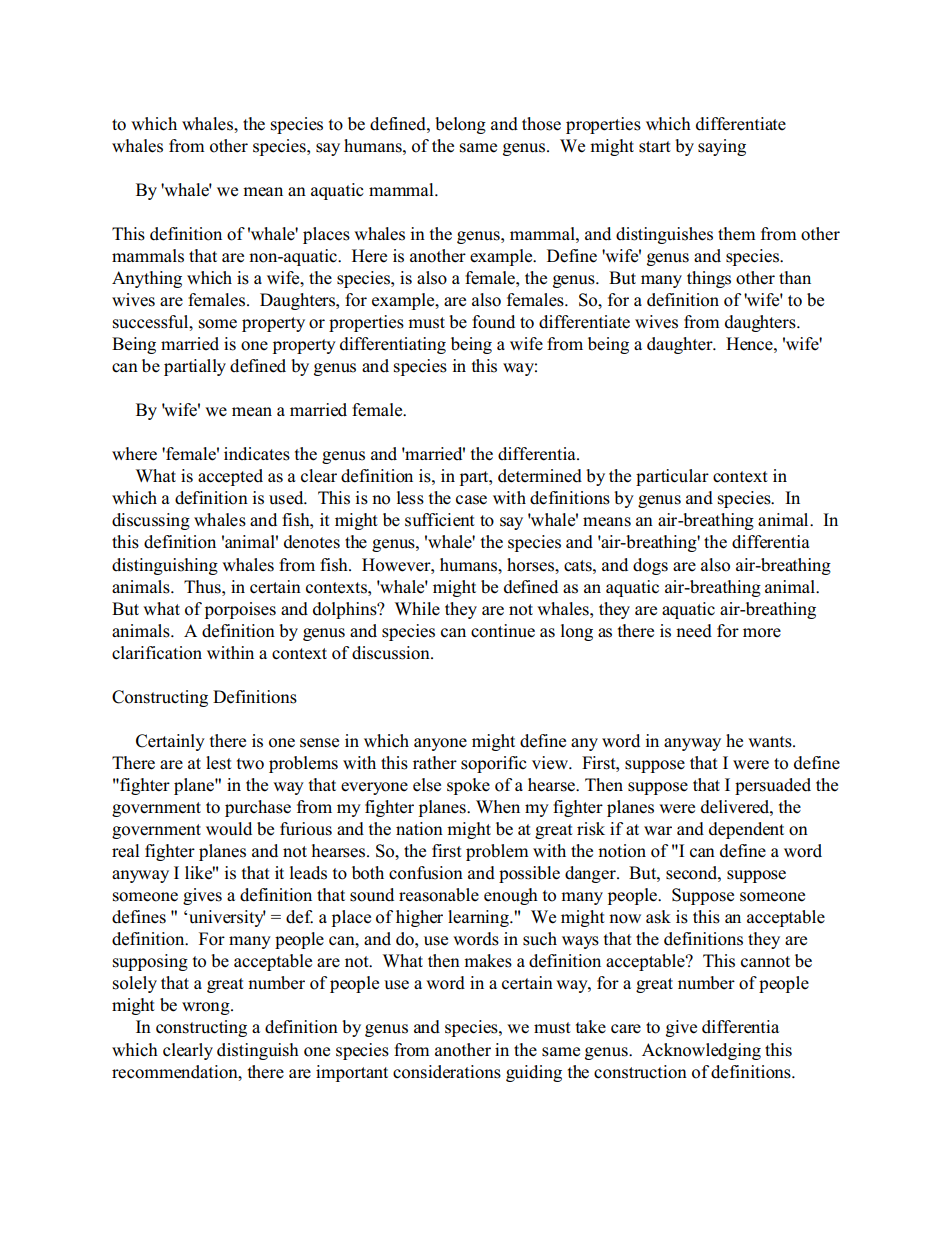 Image resolution: width=952 pixels, height=1233 pixels. I want to click on saying, so click(722, 147).
